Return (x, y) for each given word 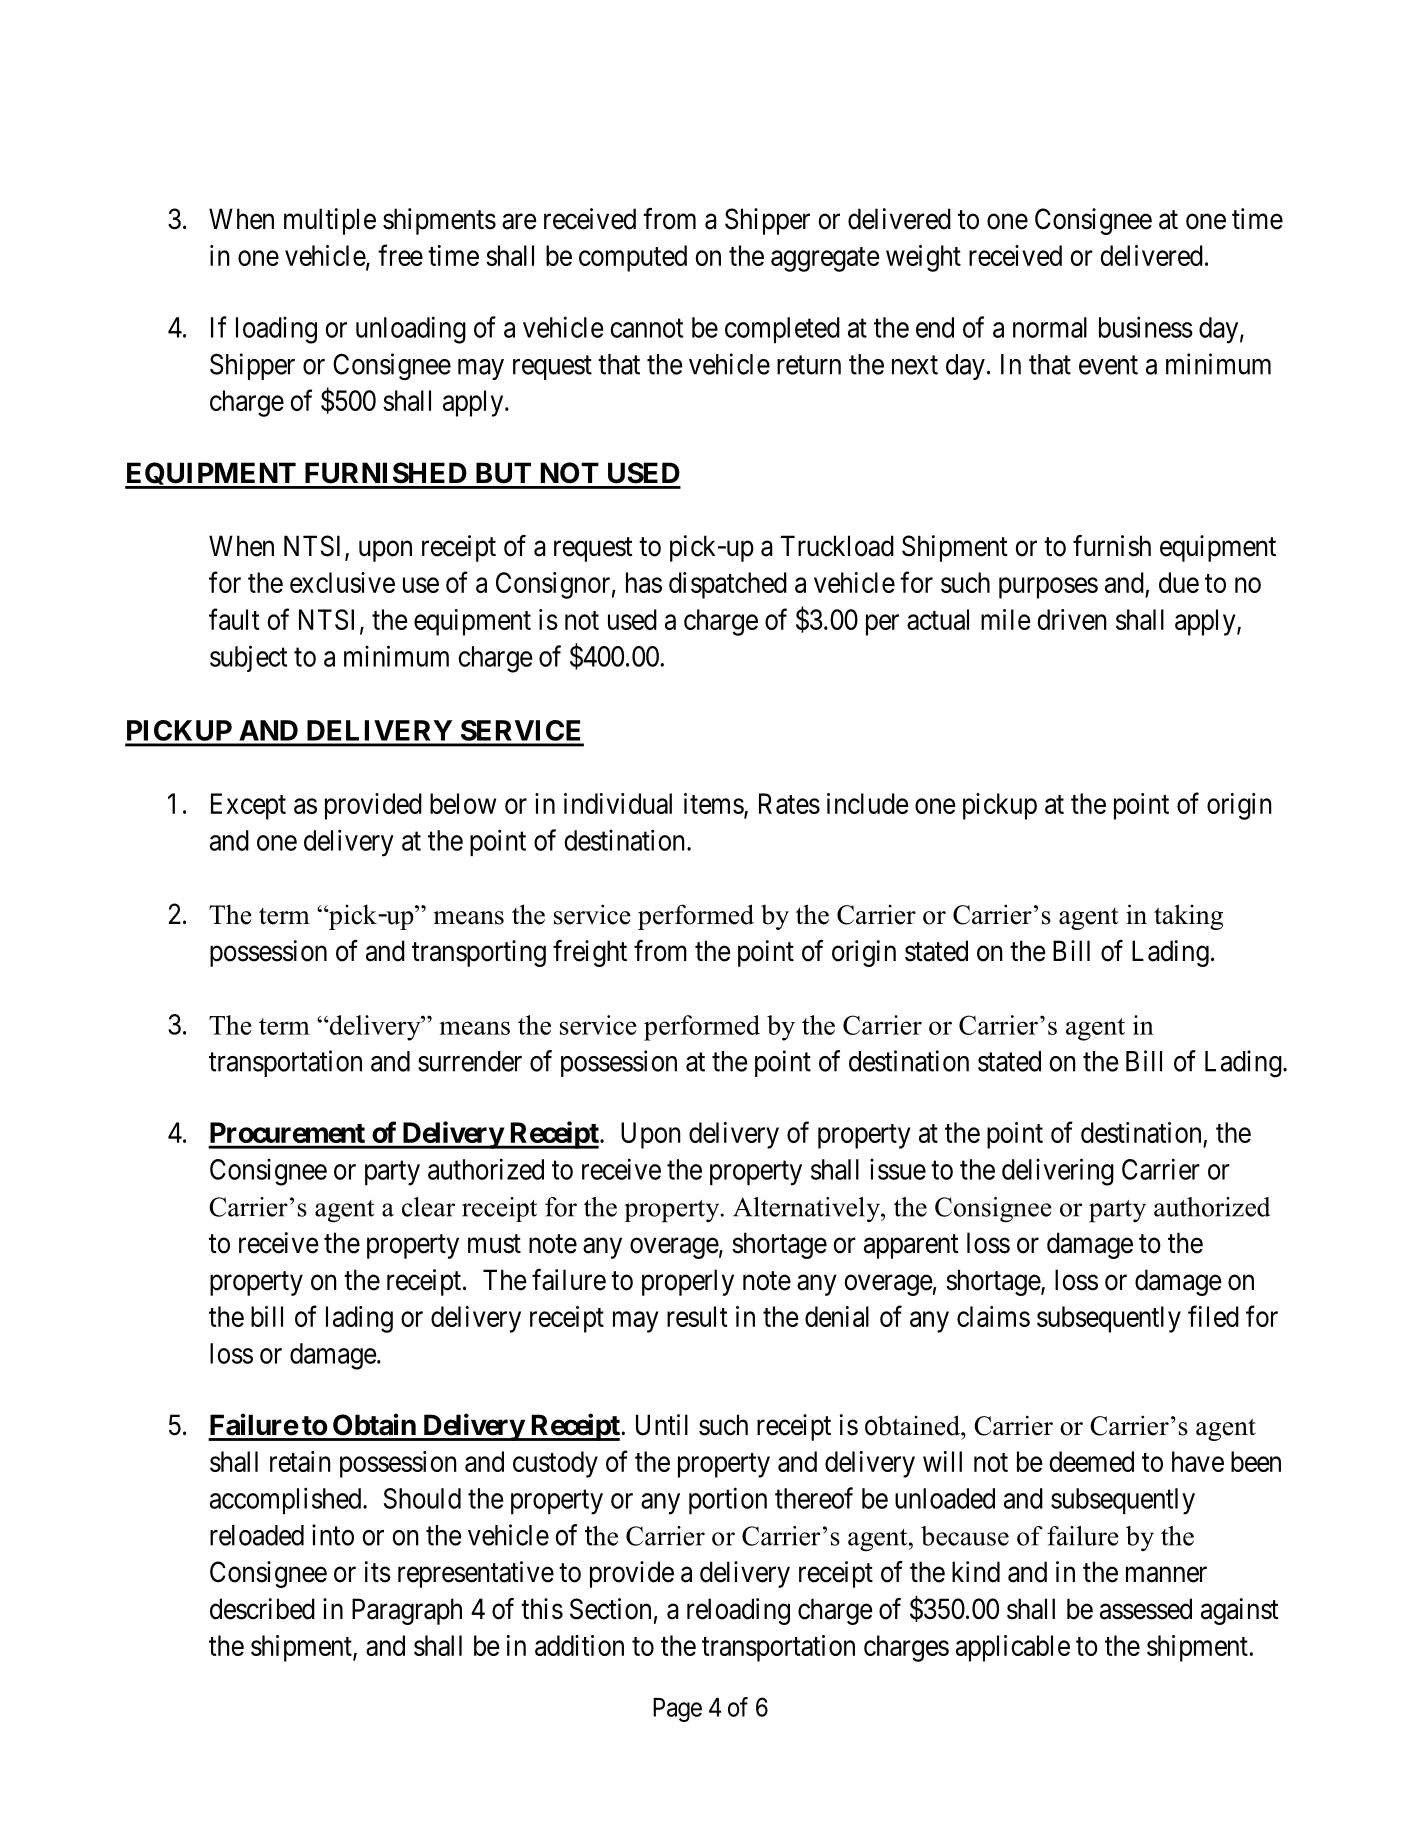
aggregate (825, 259)
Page (677, 1710)
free (400, 255)
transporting (479, 953)
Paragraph (407, 1611)
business (1146, 327)
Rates (789, 803)
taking (1188, 917)
